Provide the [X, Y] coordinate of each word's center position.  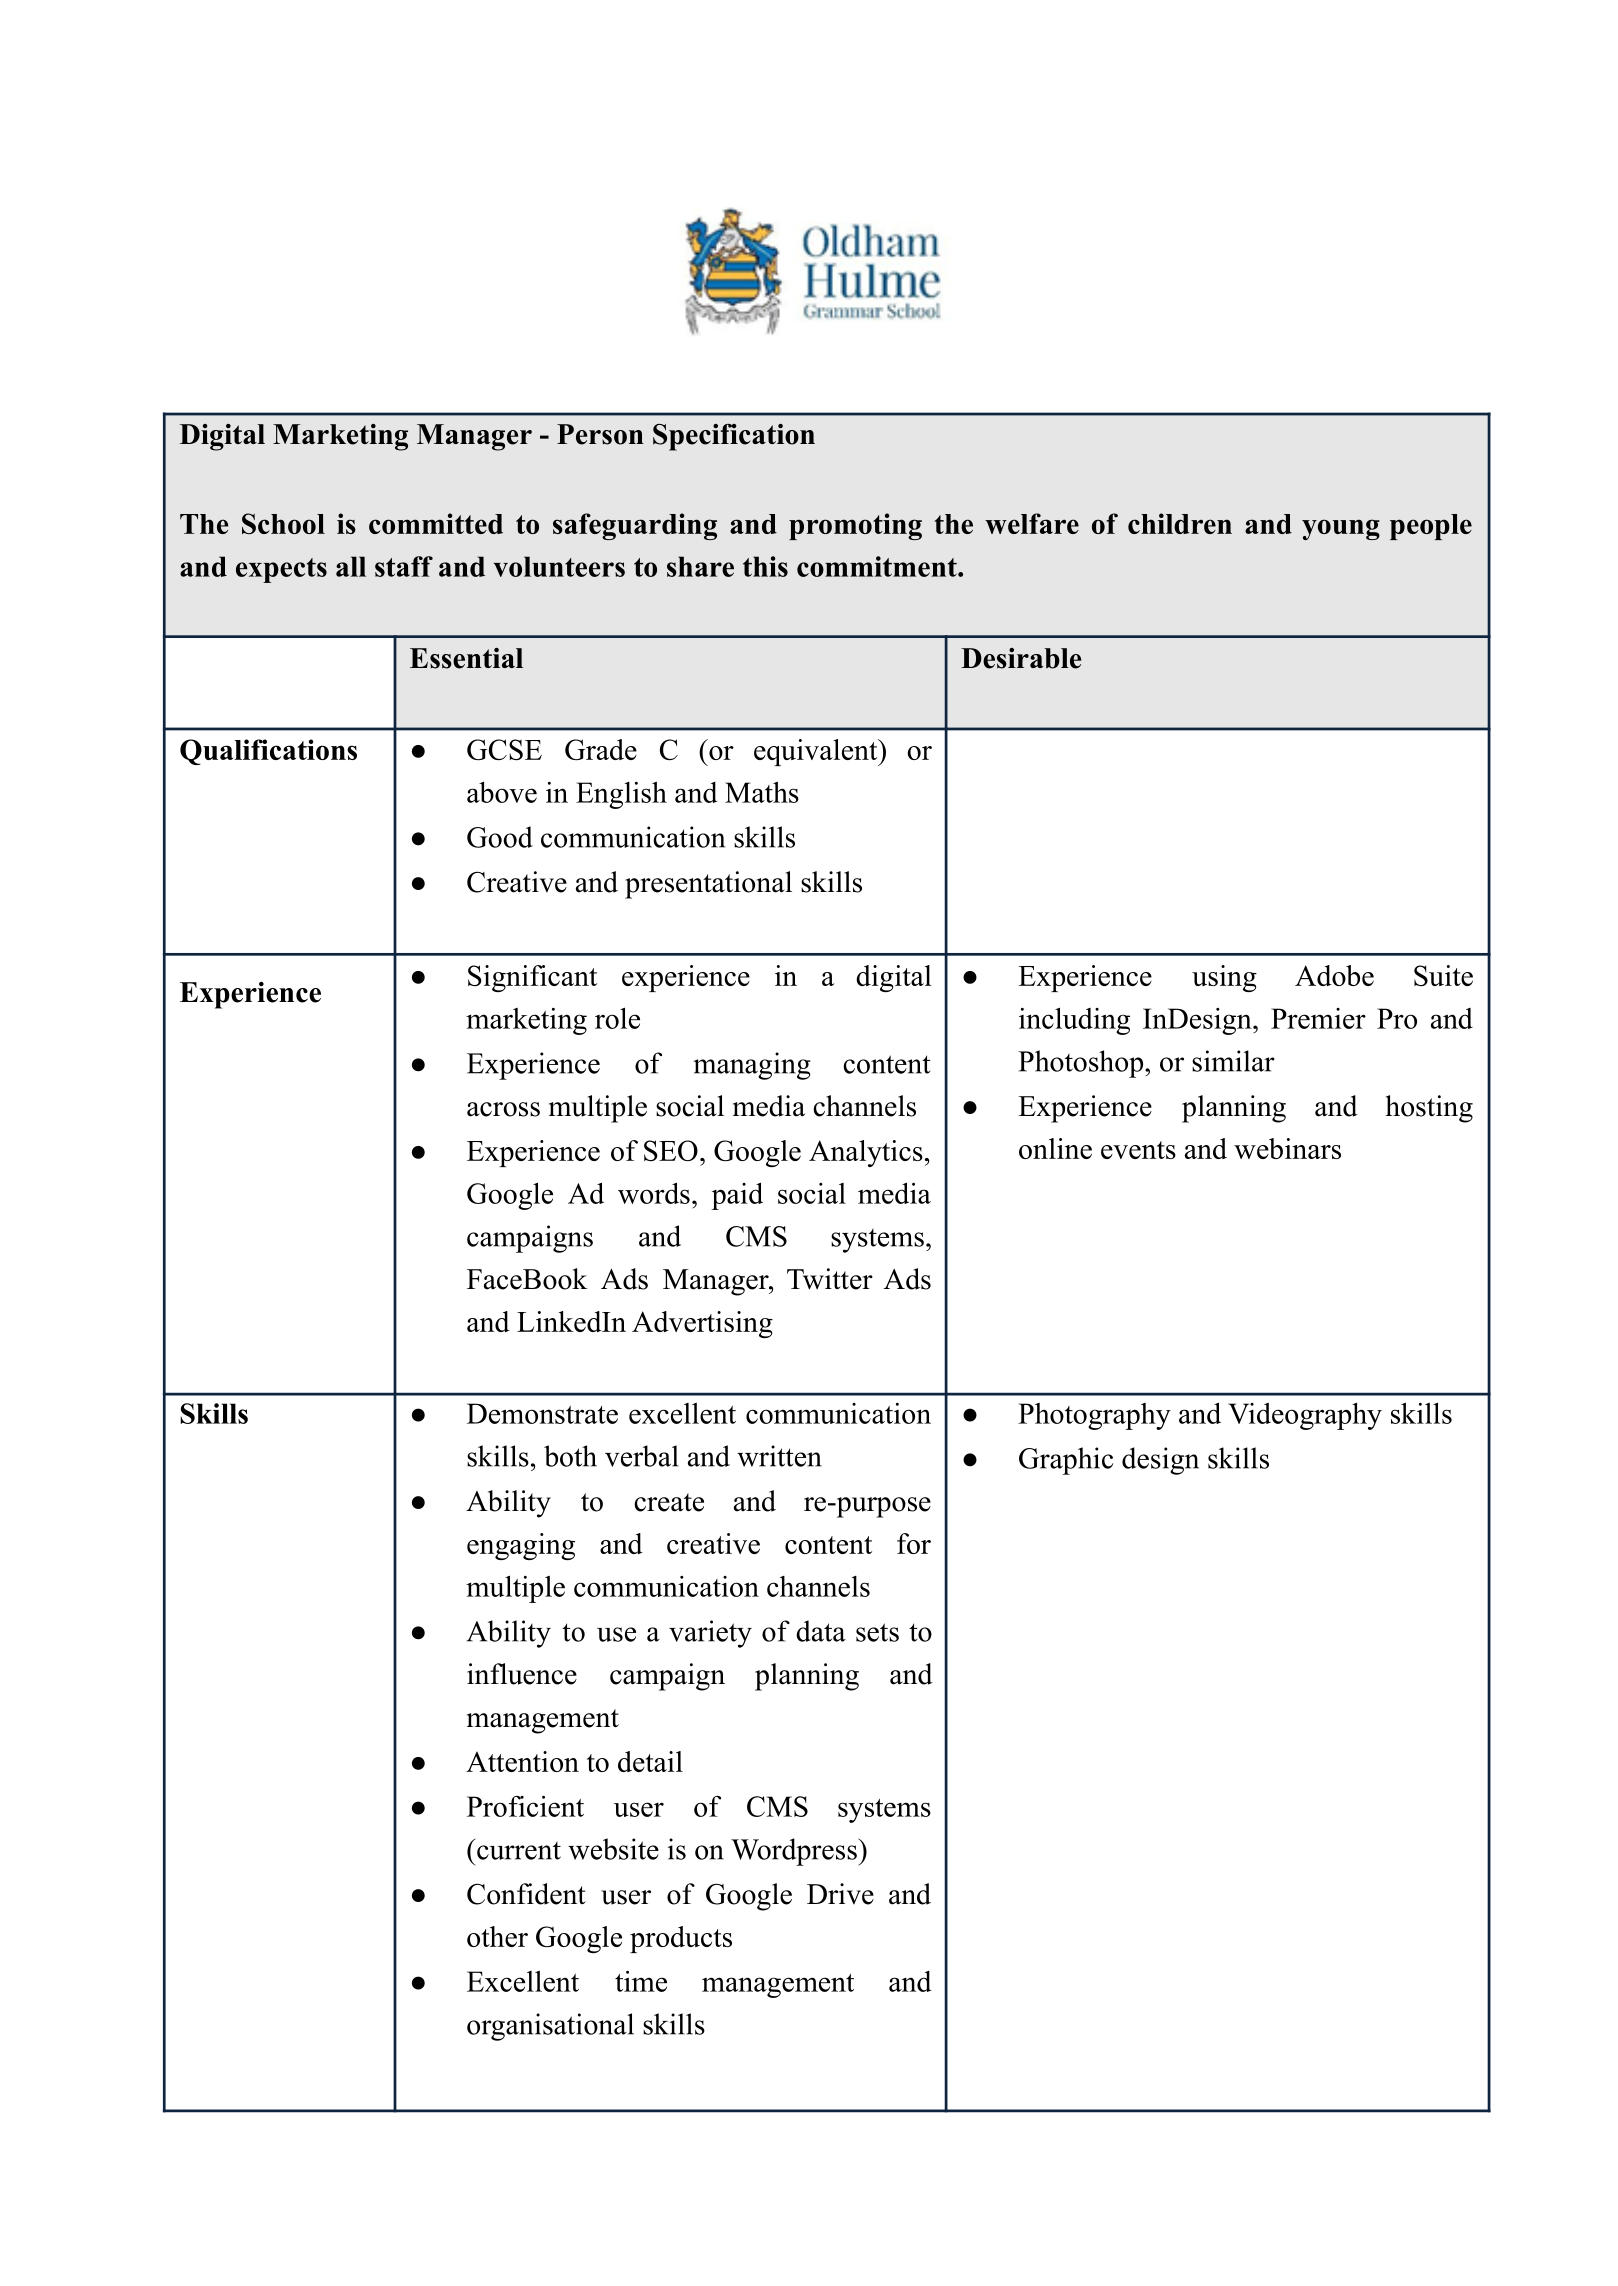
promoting [855, 526]
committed [436, 523]
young [1341, 529]
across [503, 1109]
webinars [1287, 1148]
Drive [840, 1894]
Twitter [830, 1279]
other [497, 1936]
